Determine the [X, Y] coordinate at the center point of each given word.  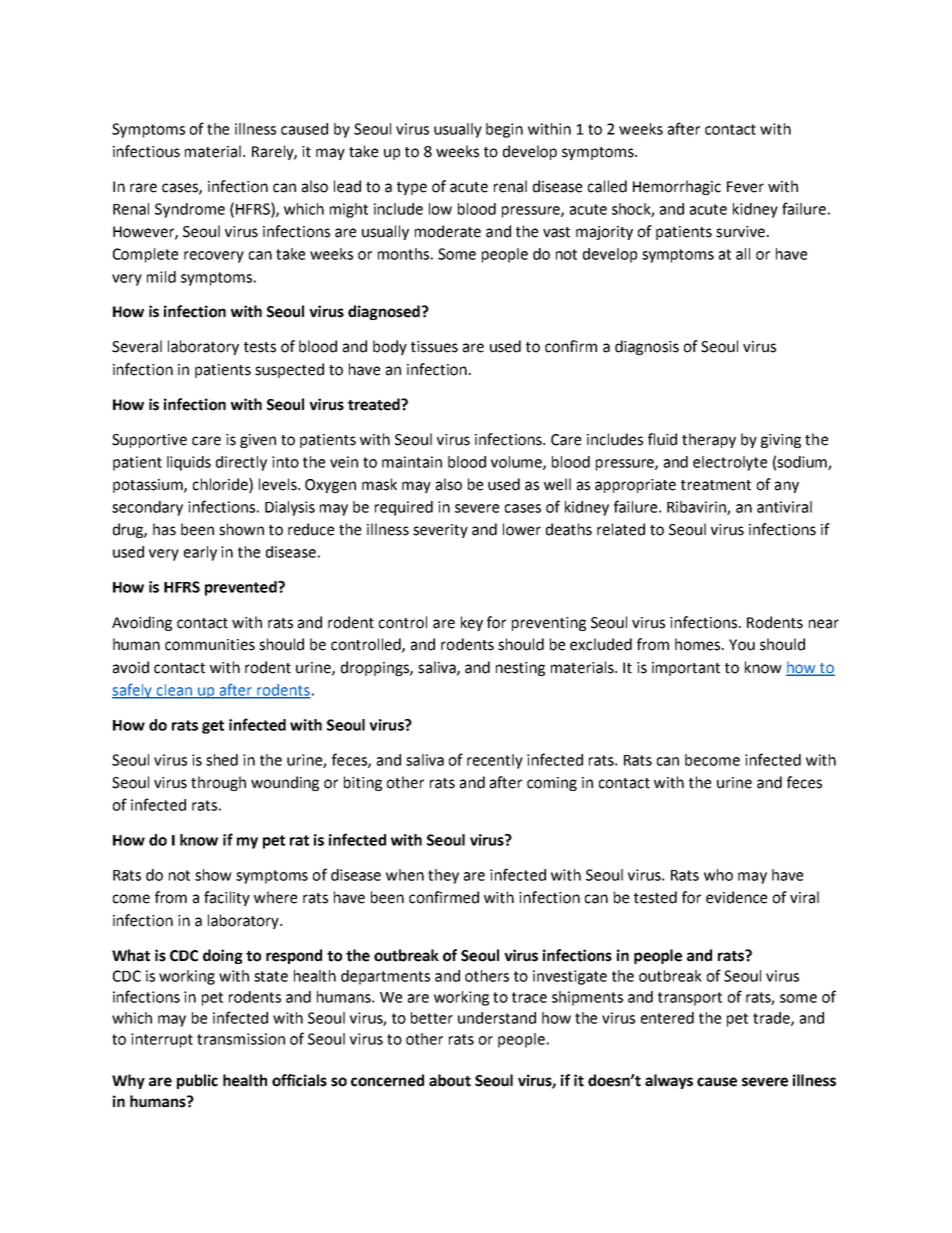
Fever [745, 187]
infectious [146, 151]
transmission [241, 1039]
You [742, 645]
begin [504, 130]
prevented [242, 588]
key [472, 623]
